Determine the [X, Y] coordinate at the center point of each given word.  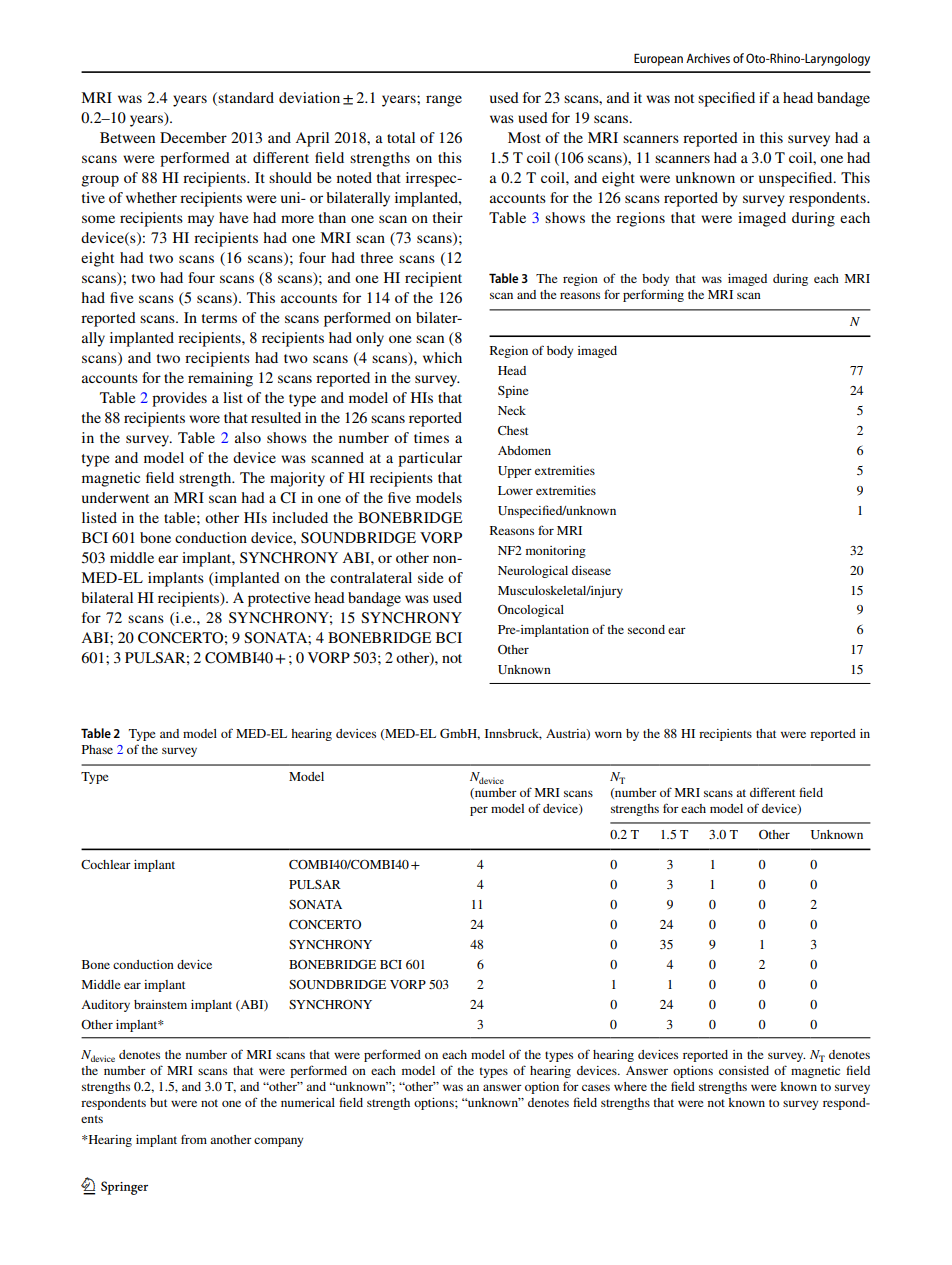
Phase [97, 749]
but [158, 1102]
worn [608, 734]
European [658, 59]
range [444, 101]
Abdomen [524, 450]
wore [204, 419]
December [193, 137]
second [646, 629]
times [431, 437]
